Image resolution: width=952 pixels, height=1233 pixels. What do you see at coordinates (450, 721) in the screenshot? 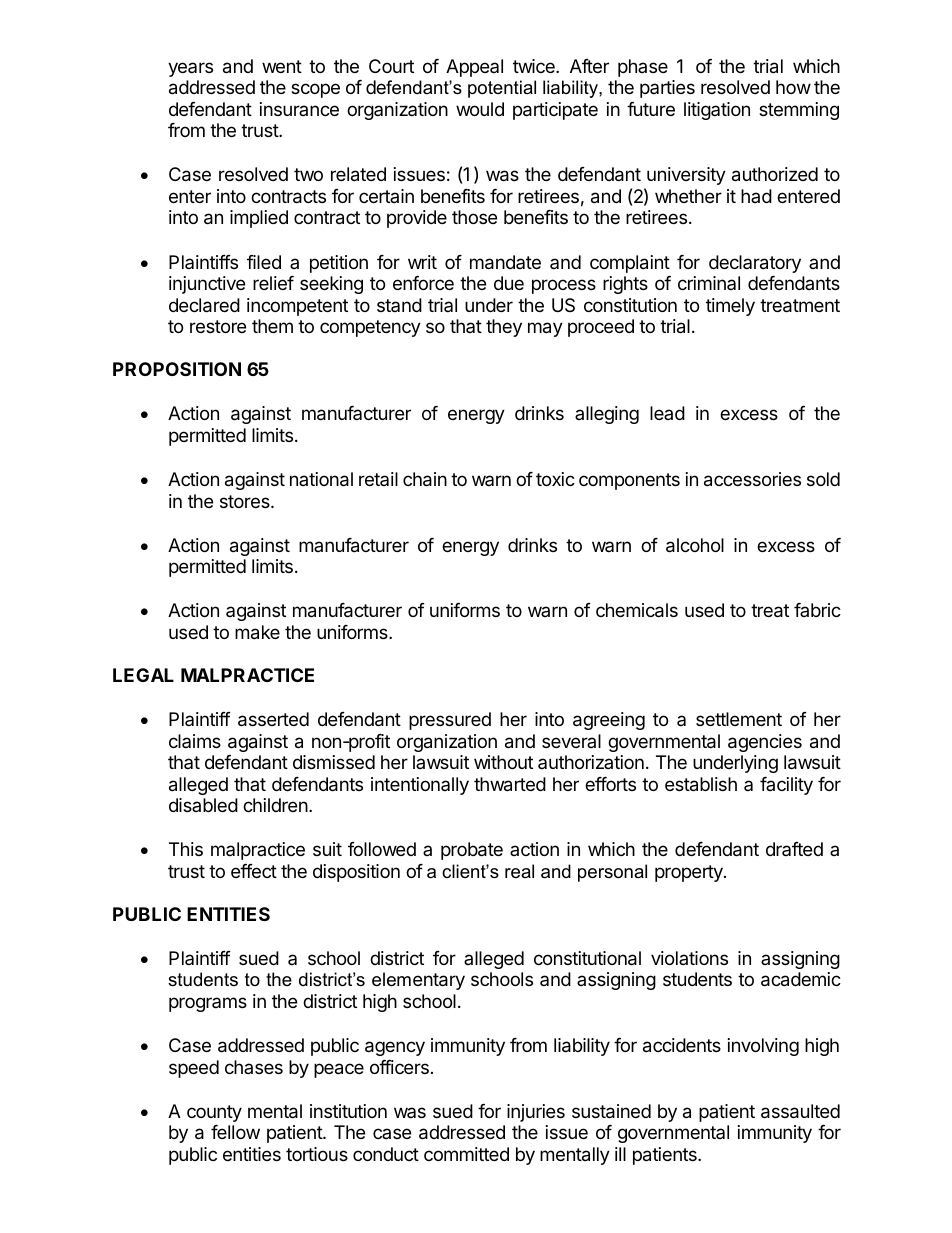
I see `pressured` at bounding box center [450, 721].
